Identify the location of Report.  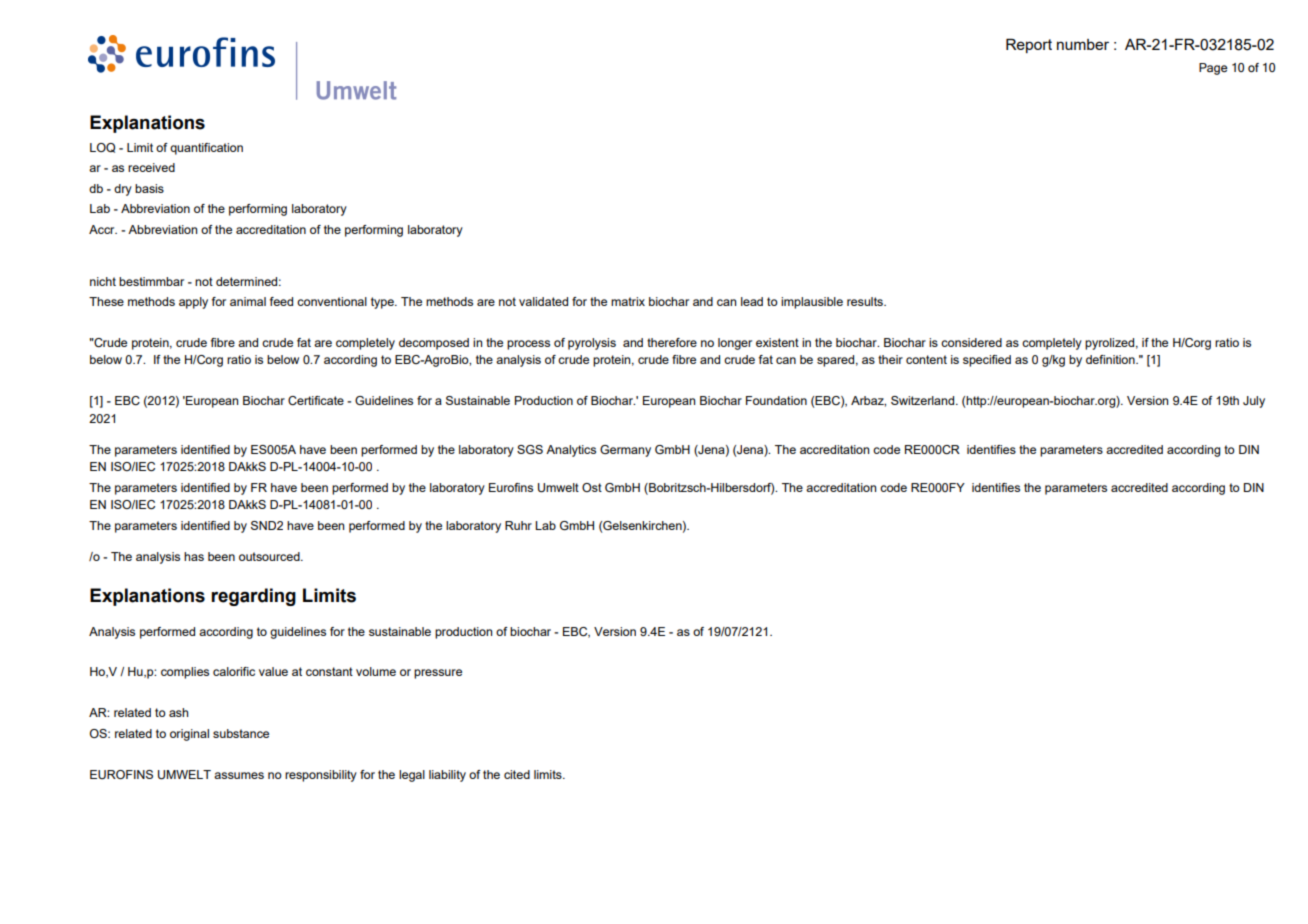
(1029, 46).
